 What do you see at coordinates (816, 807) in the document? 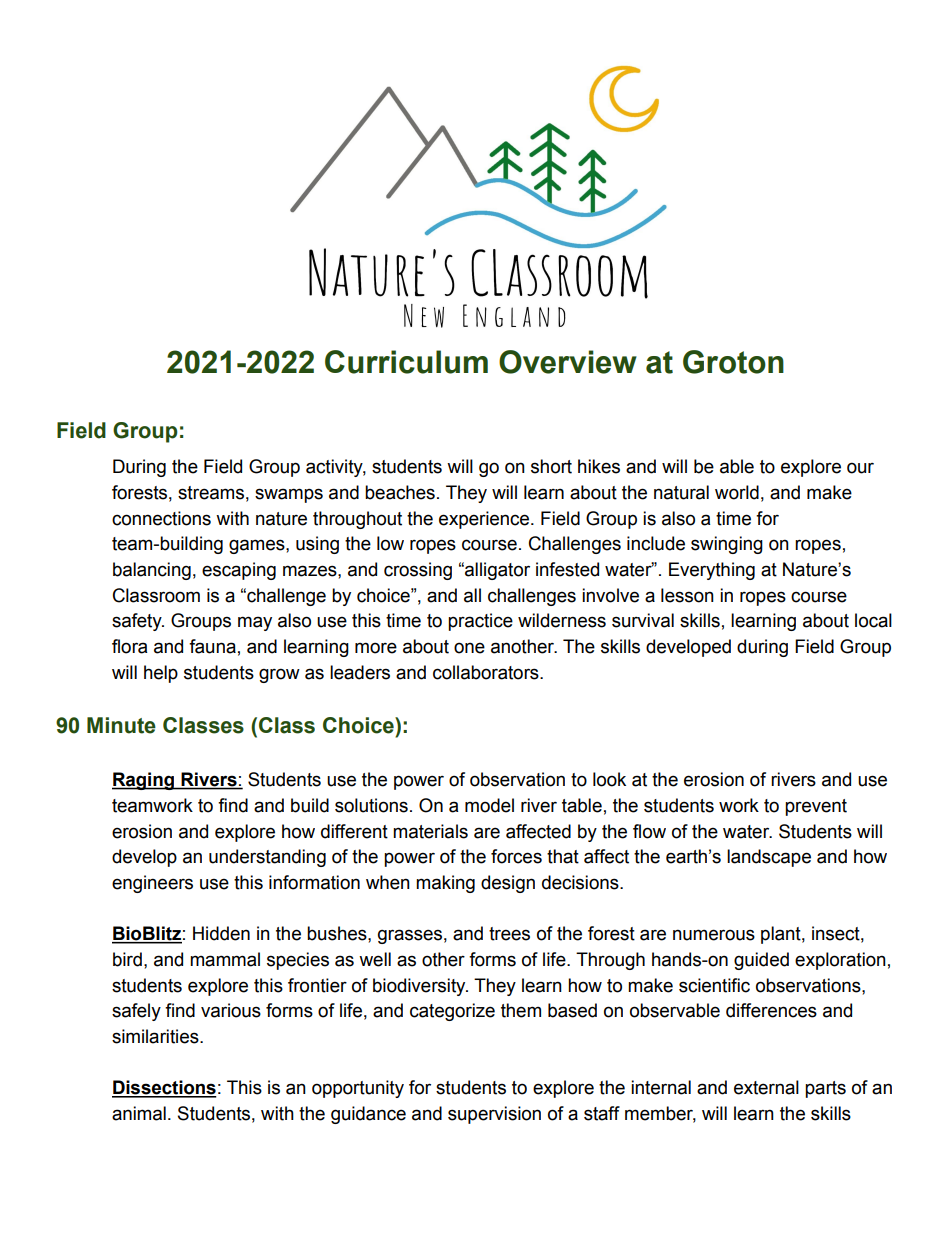
I see `prevent` at bounding box center [816, 807].
